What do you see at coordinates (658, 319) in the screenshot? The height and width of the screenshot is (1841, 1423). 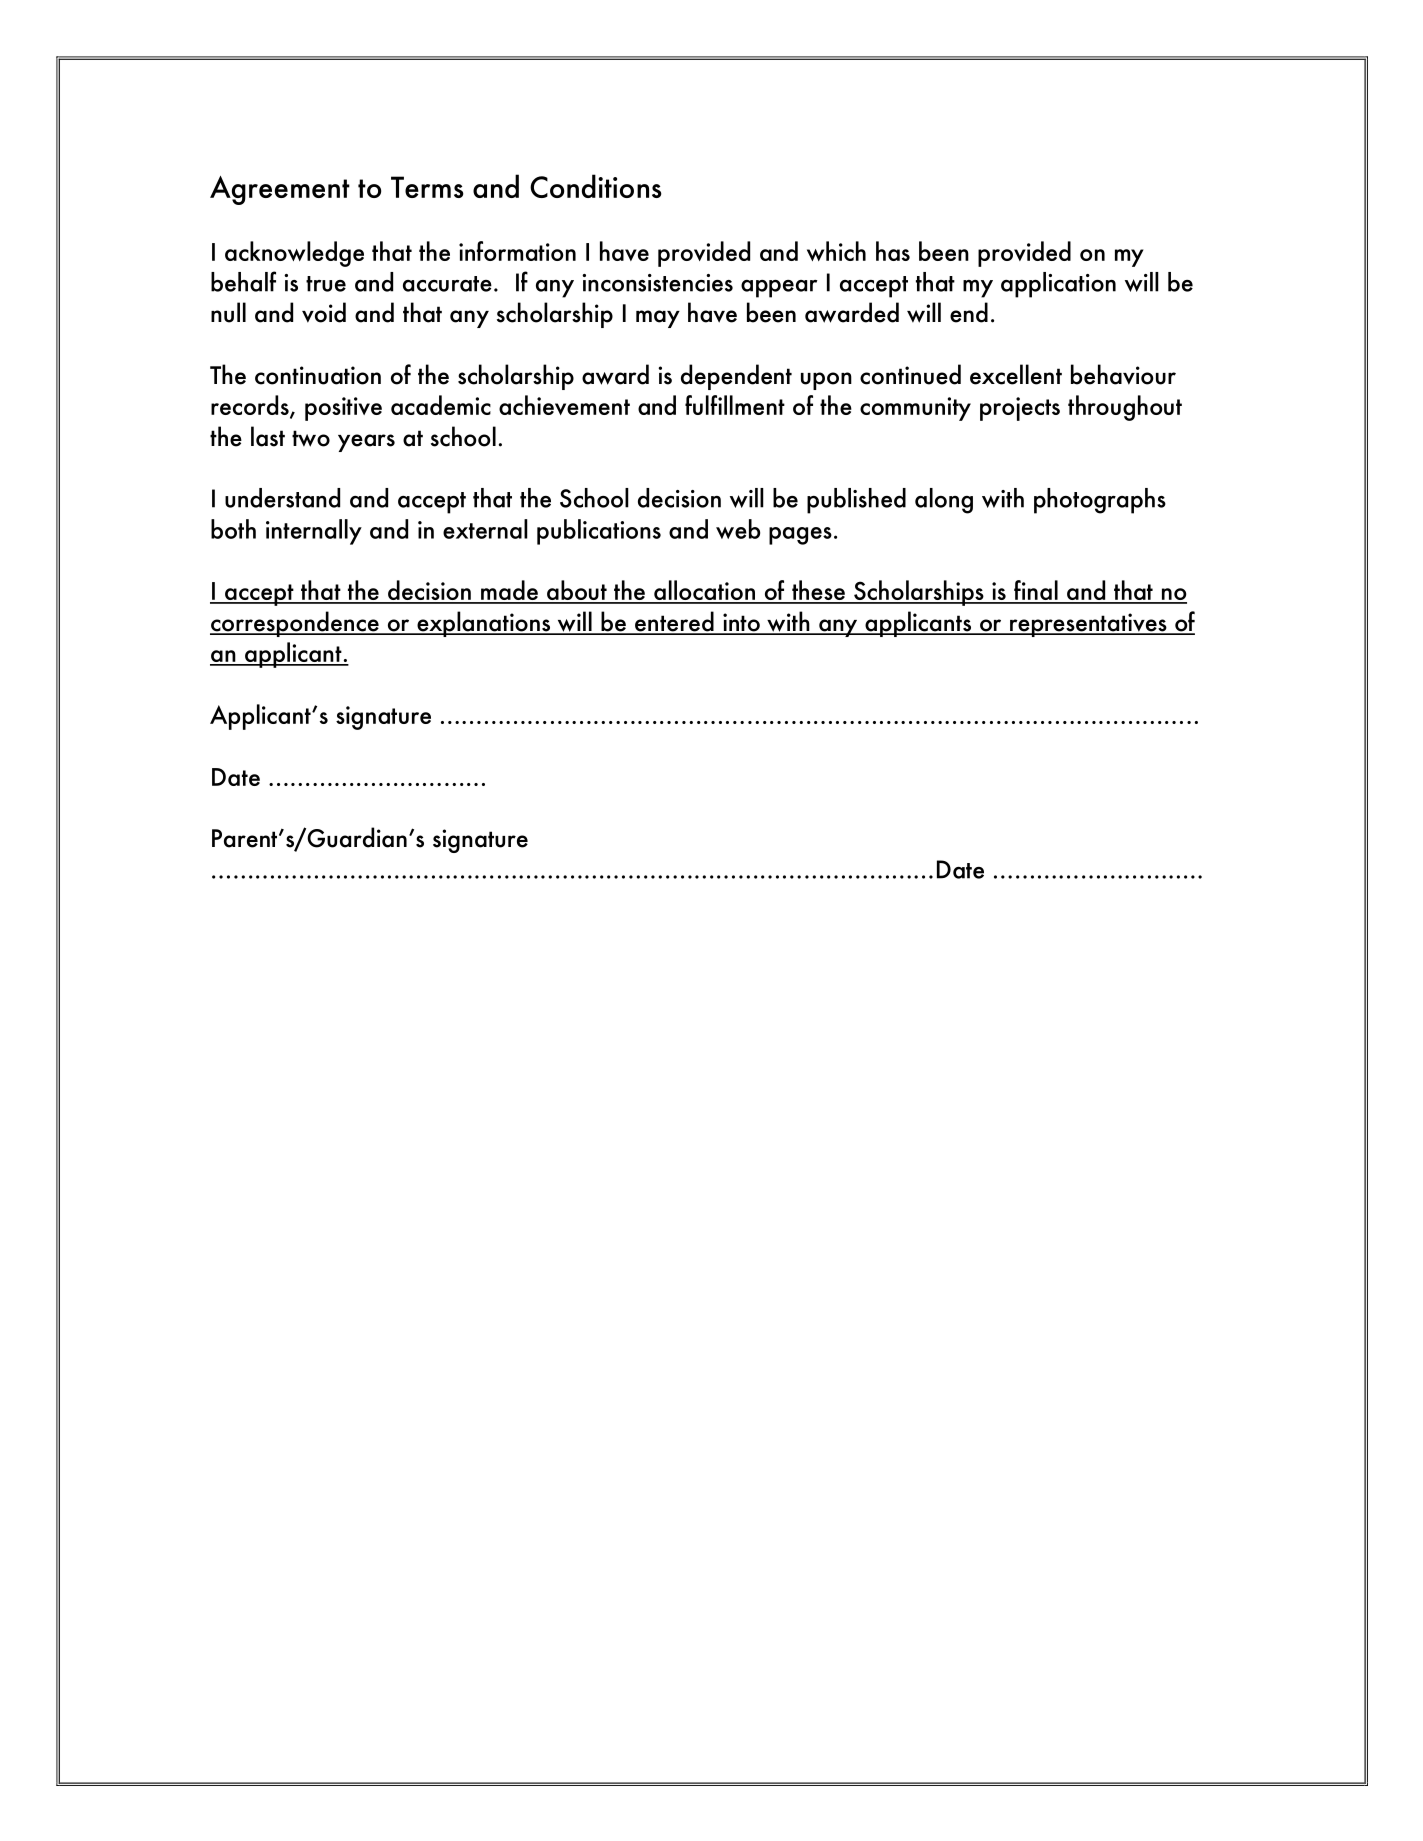 I see `may` at bounding box center [658, 319].
